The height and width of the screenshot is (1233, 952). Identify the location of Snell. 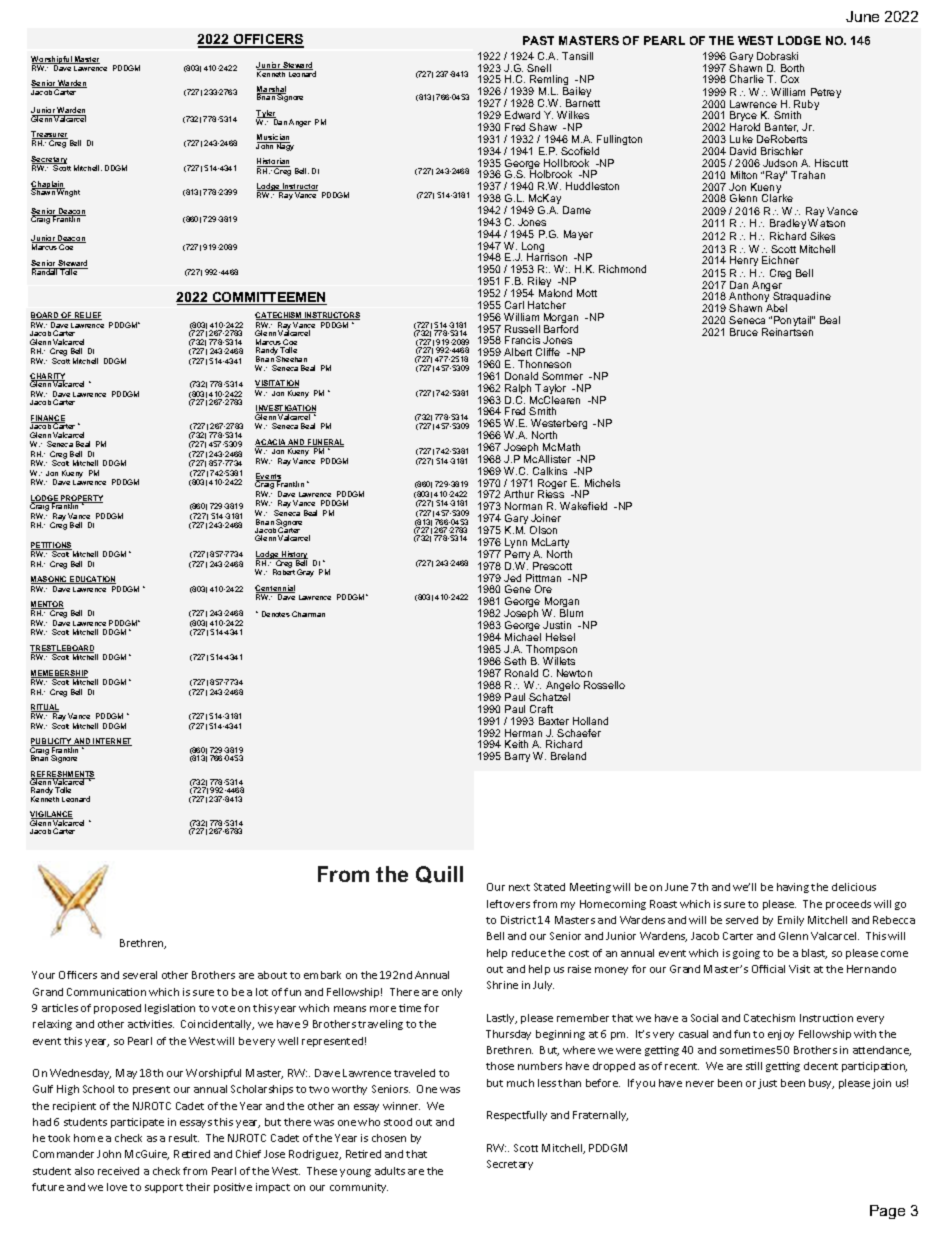
(539, 68).
